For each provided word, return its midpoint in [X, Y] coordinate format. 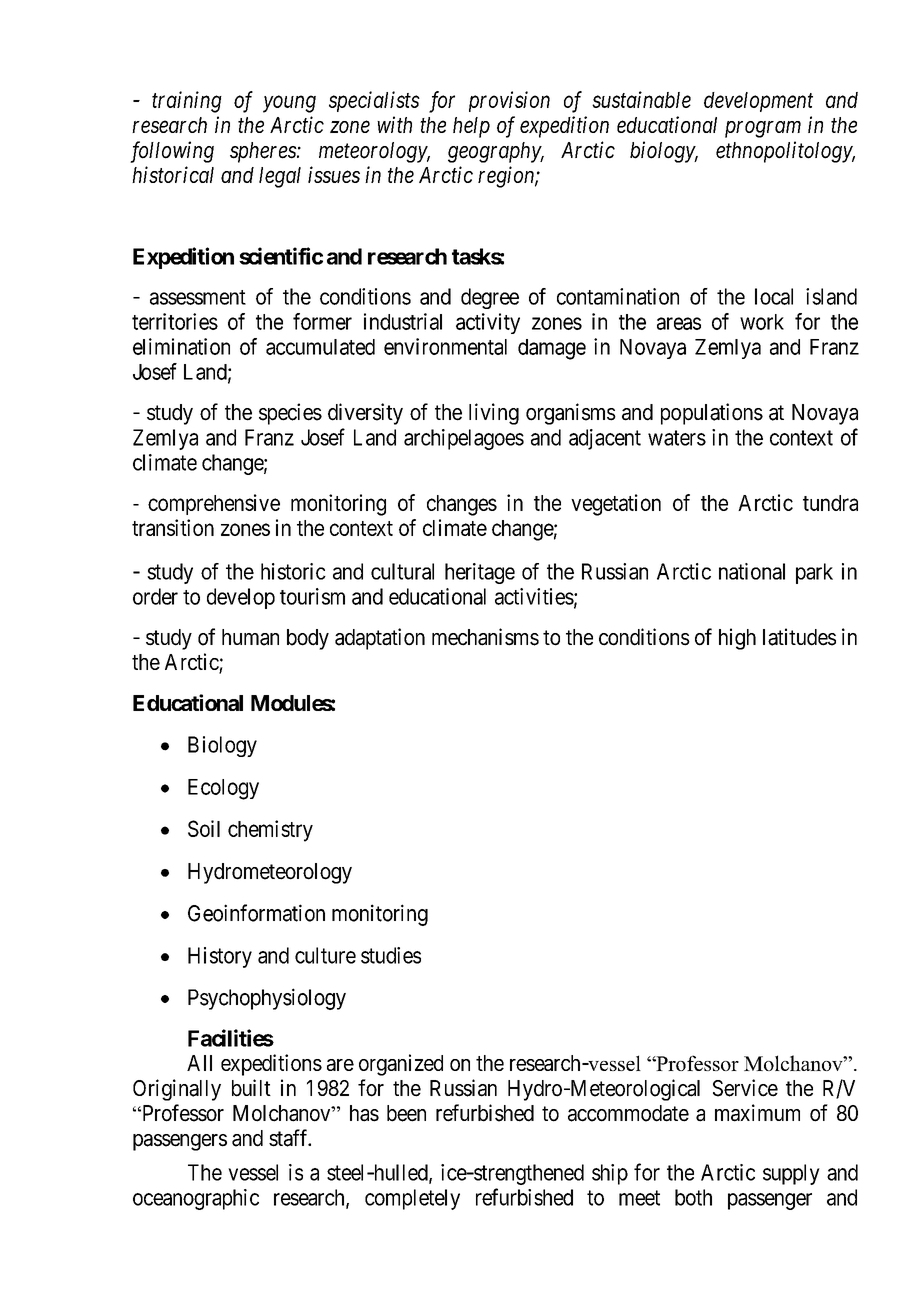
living [494, 414]
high [737, 639]
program [763, 129]
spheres [264, 152]
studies [391, 955]
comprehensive [214, 504]
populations [712, 414]
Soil [204, 828]
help [471, 127]
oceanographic [196, 1199]
